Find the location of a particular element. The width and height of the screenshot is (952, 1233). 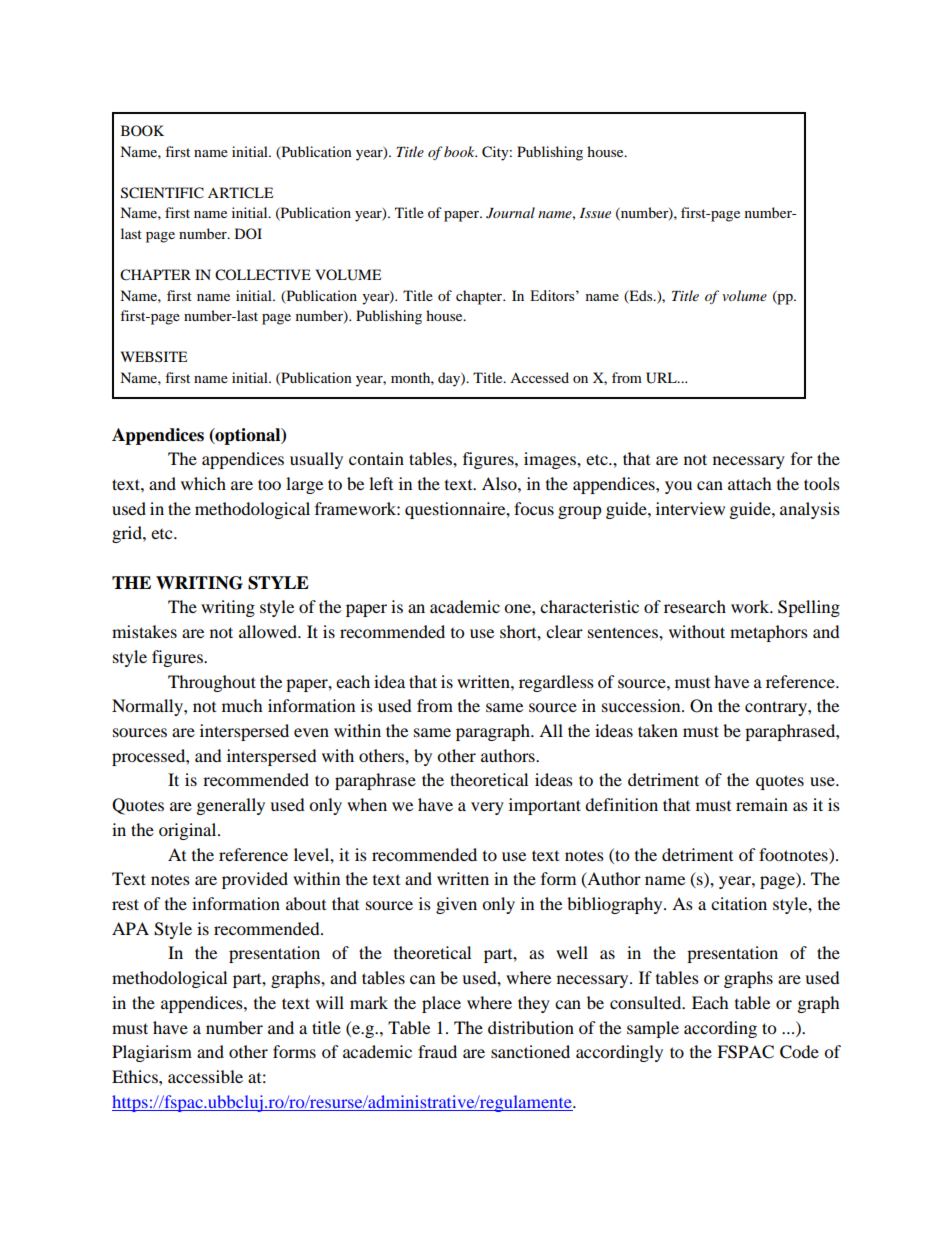

clear is located at coordinates (564, 631).
